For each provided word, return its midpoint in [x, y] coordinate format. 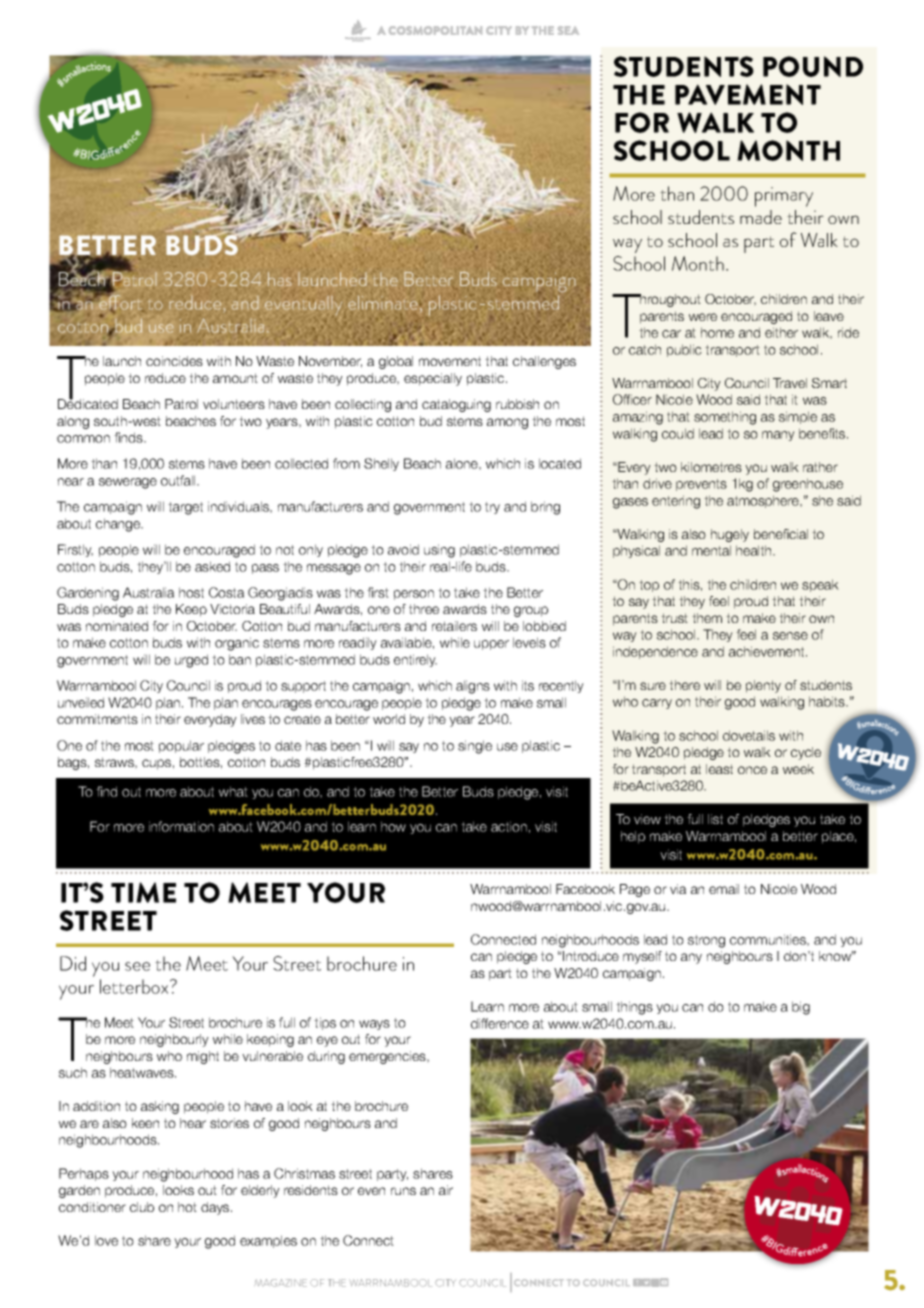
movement [450, 361]
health [755, 550]
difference [500, 1023]
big [801, 1008]
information [181, 826]
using [439, 551]
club [142, 1207]
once [752, 770]
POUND [813, 66]
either [781, 332]
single [475, 747]
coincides [174, 361]
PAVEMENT [748, 94]
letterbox [135, 986]
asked [212, 566]
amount [235, 378]
